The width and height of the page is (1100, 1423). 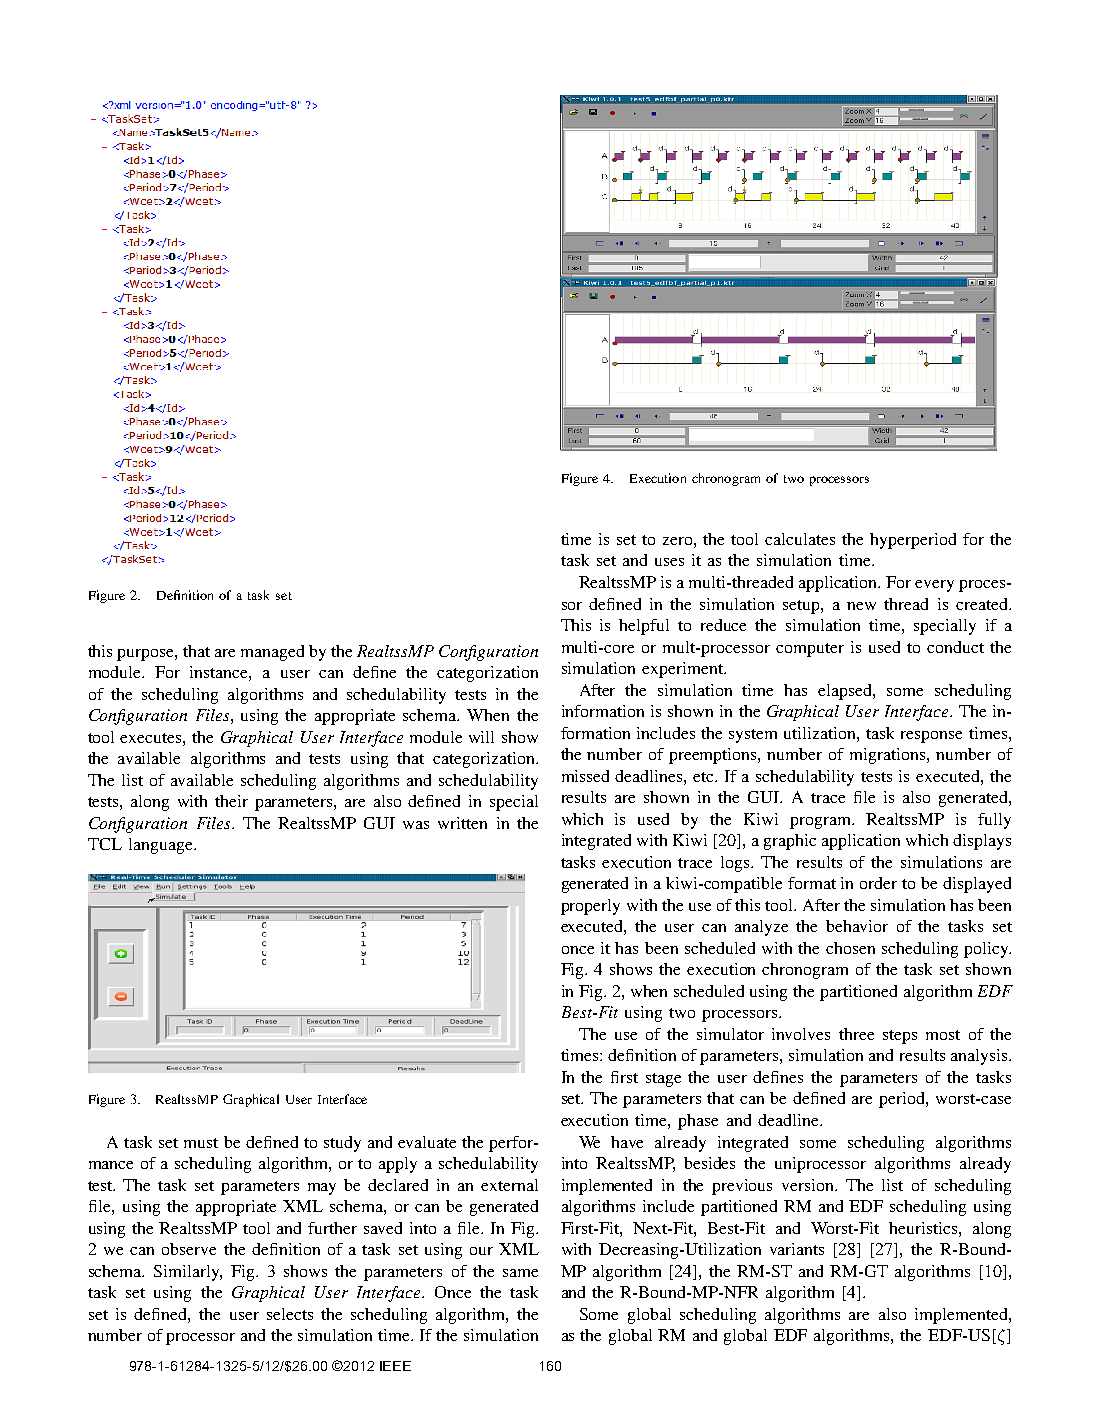 I want to click on managed, so click(x=272, y=653).
